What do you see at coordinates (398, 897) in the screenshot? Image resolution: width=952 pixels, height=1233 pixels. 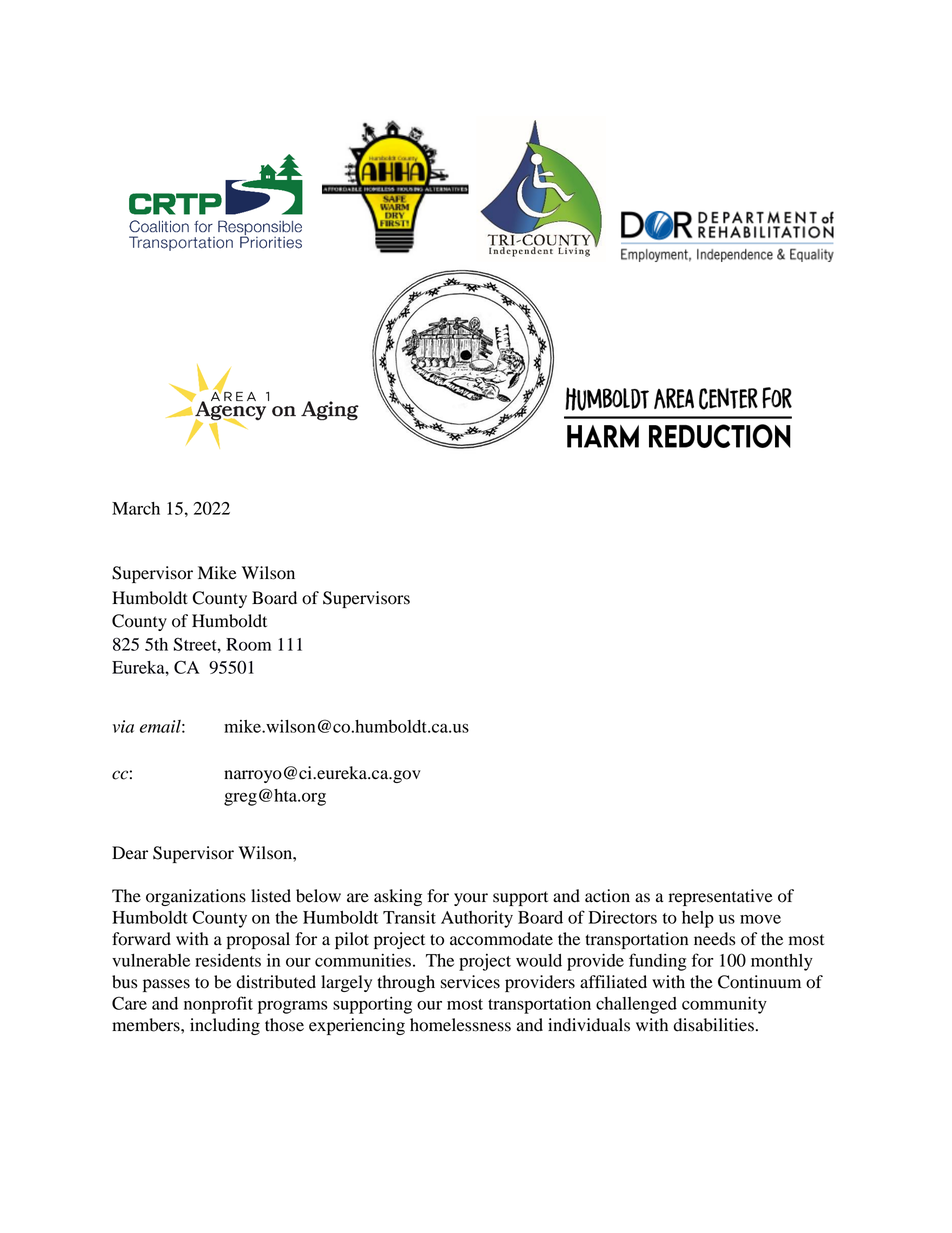 I see `asking` at bounding box center [398, 897].
